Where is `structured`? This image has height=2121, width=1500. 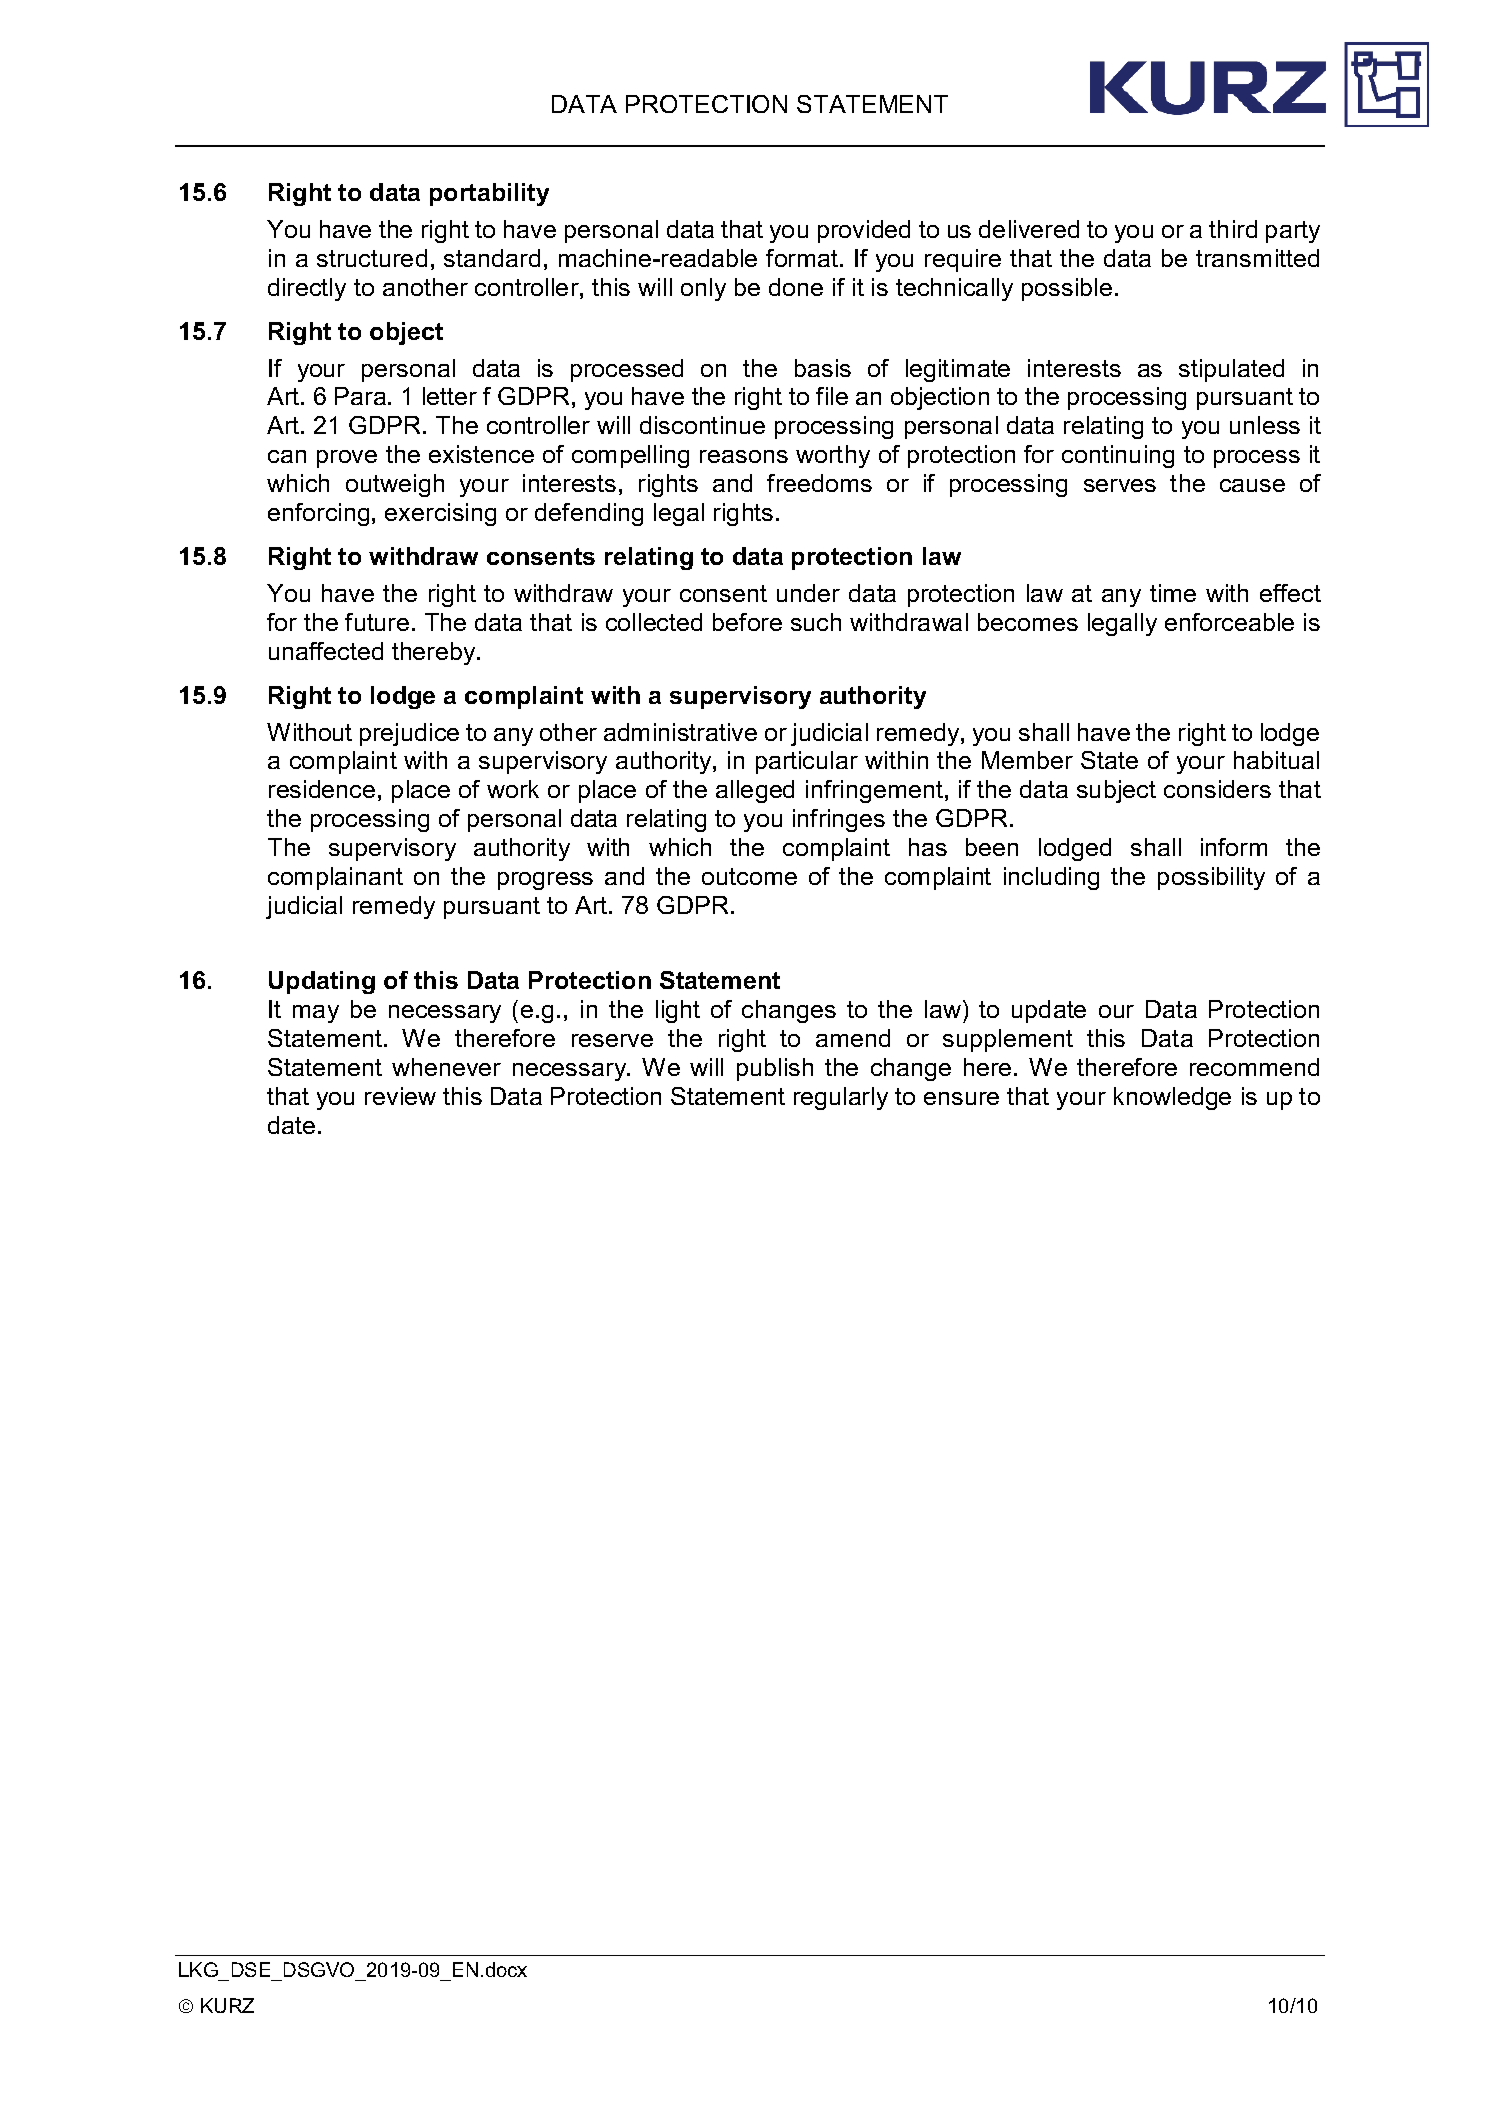
structured is located at coordinates (372, 258).
